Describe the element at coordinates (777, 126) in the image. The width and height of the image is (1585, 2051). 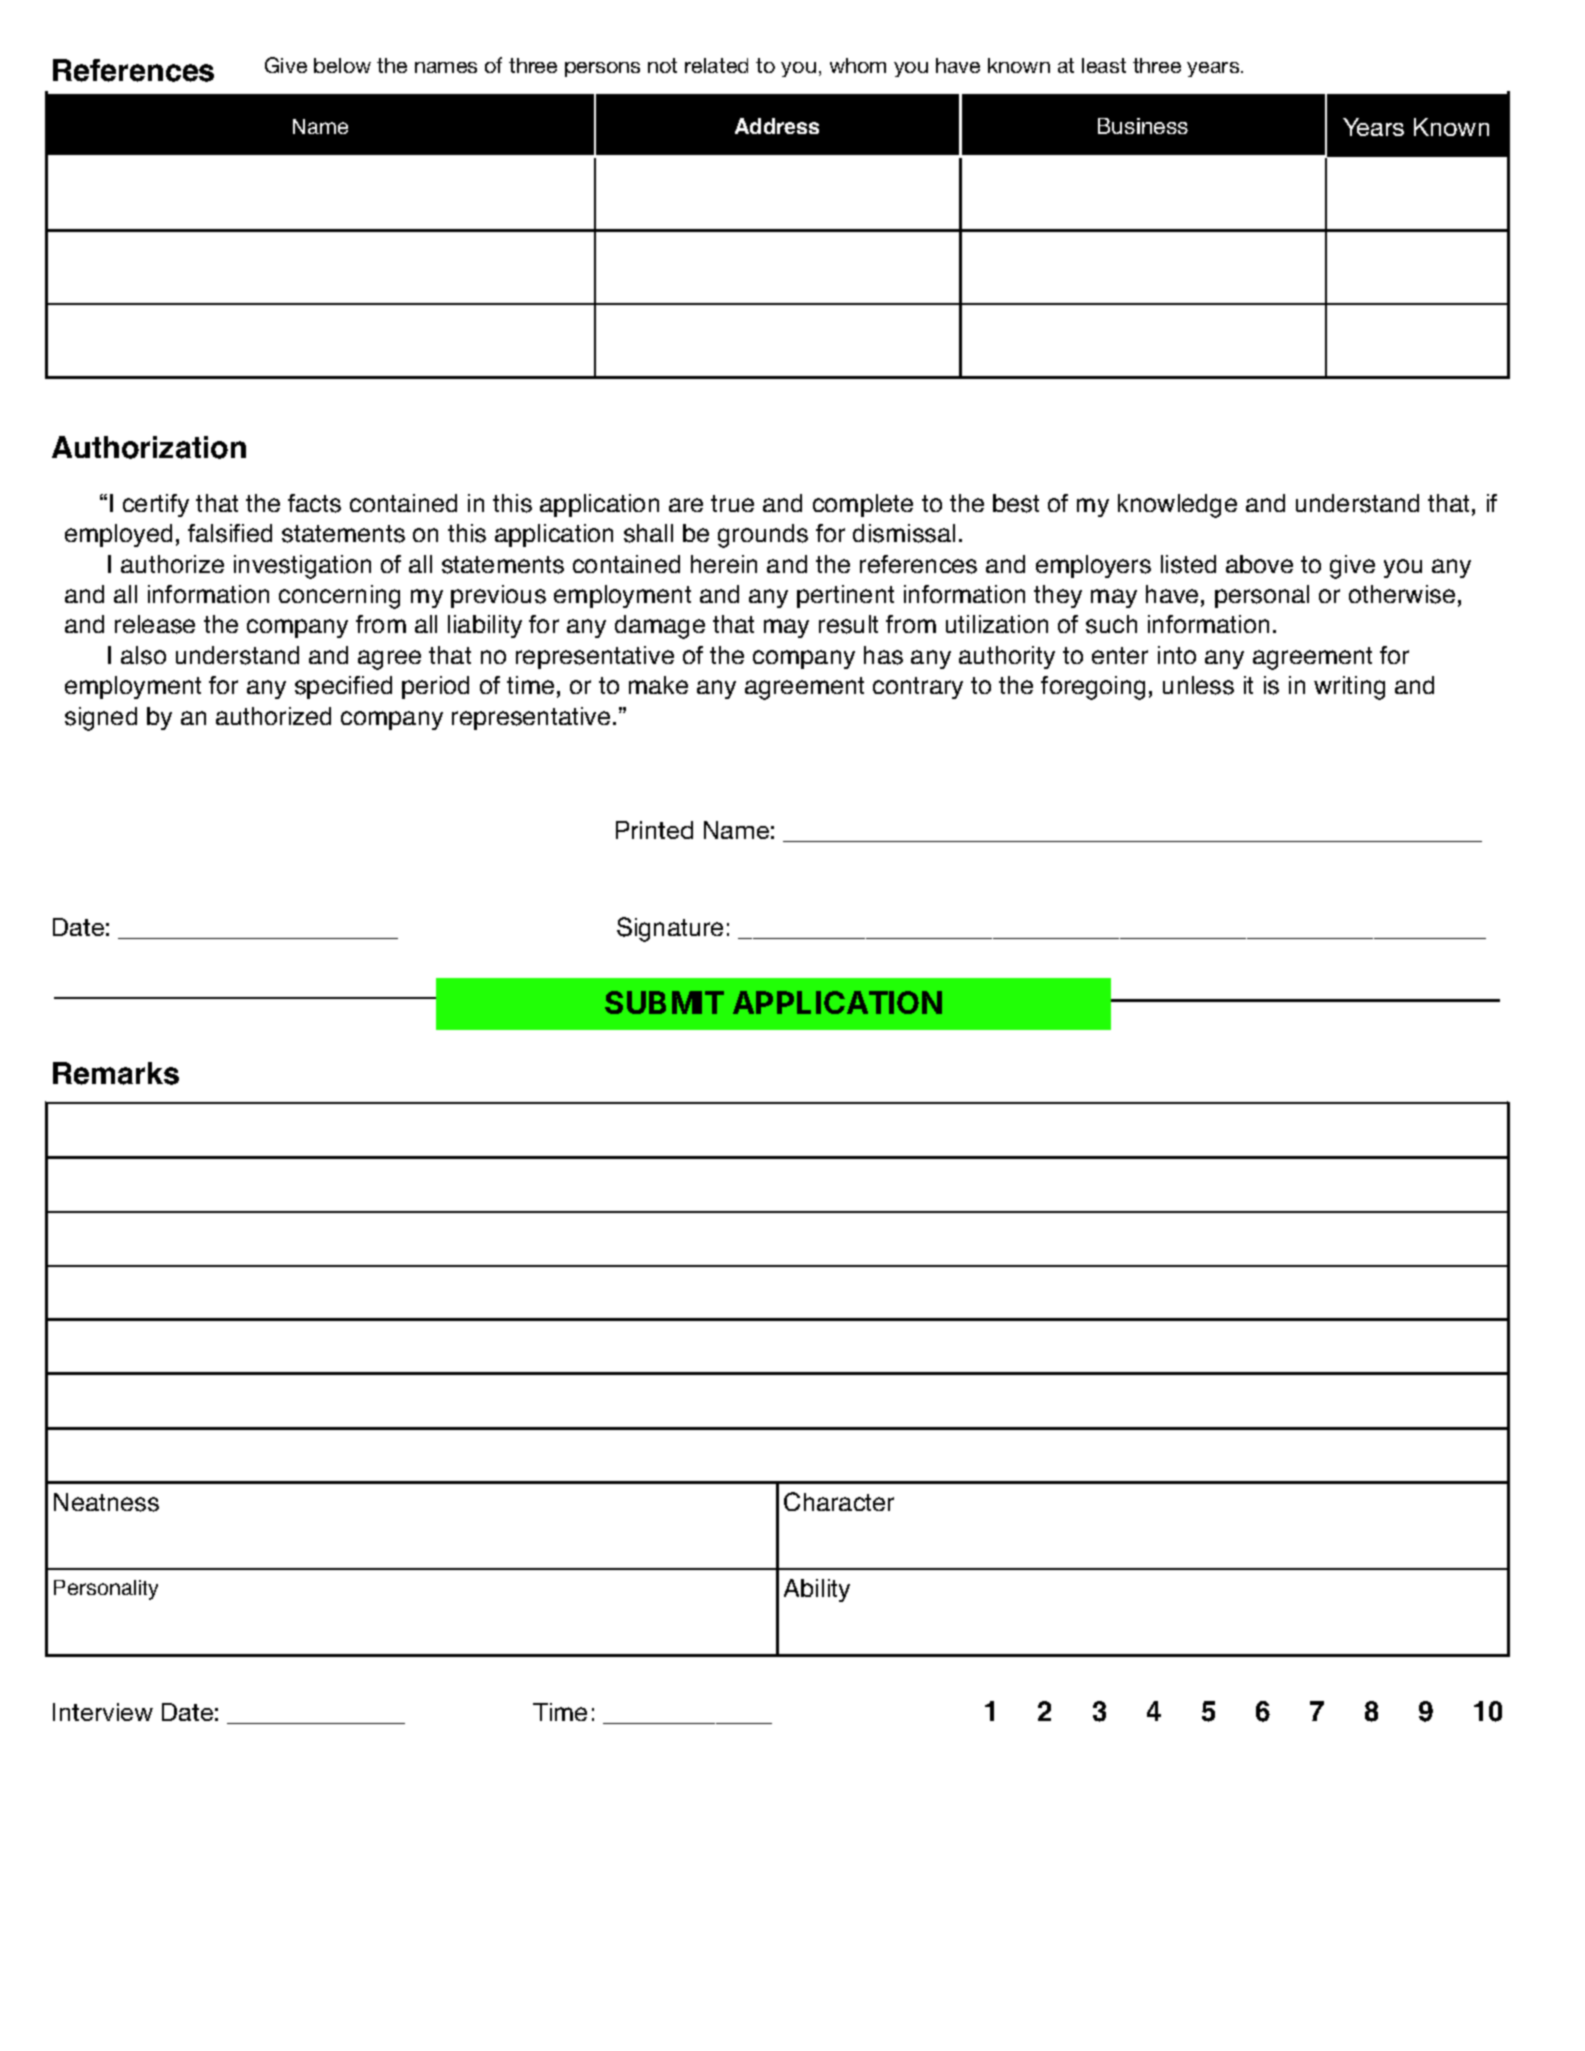
I see `Address` at that location.
